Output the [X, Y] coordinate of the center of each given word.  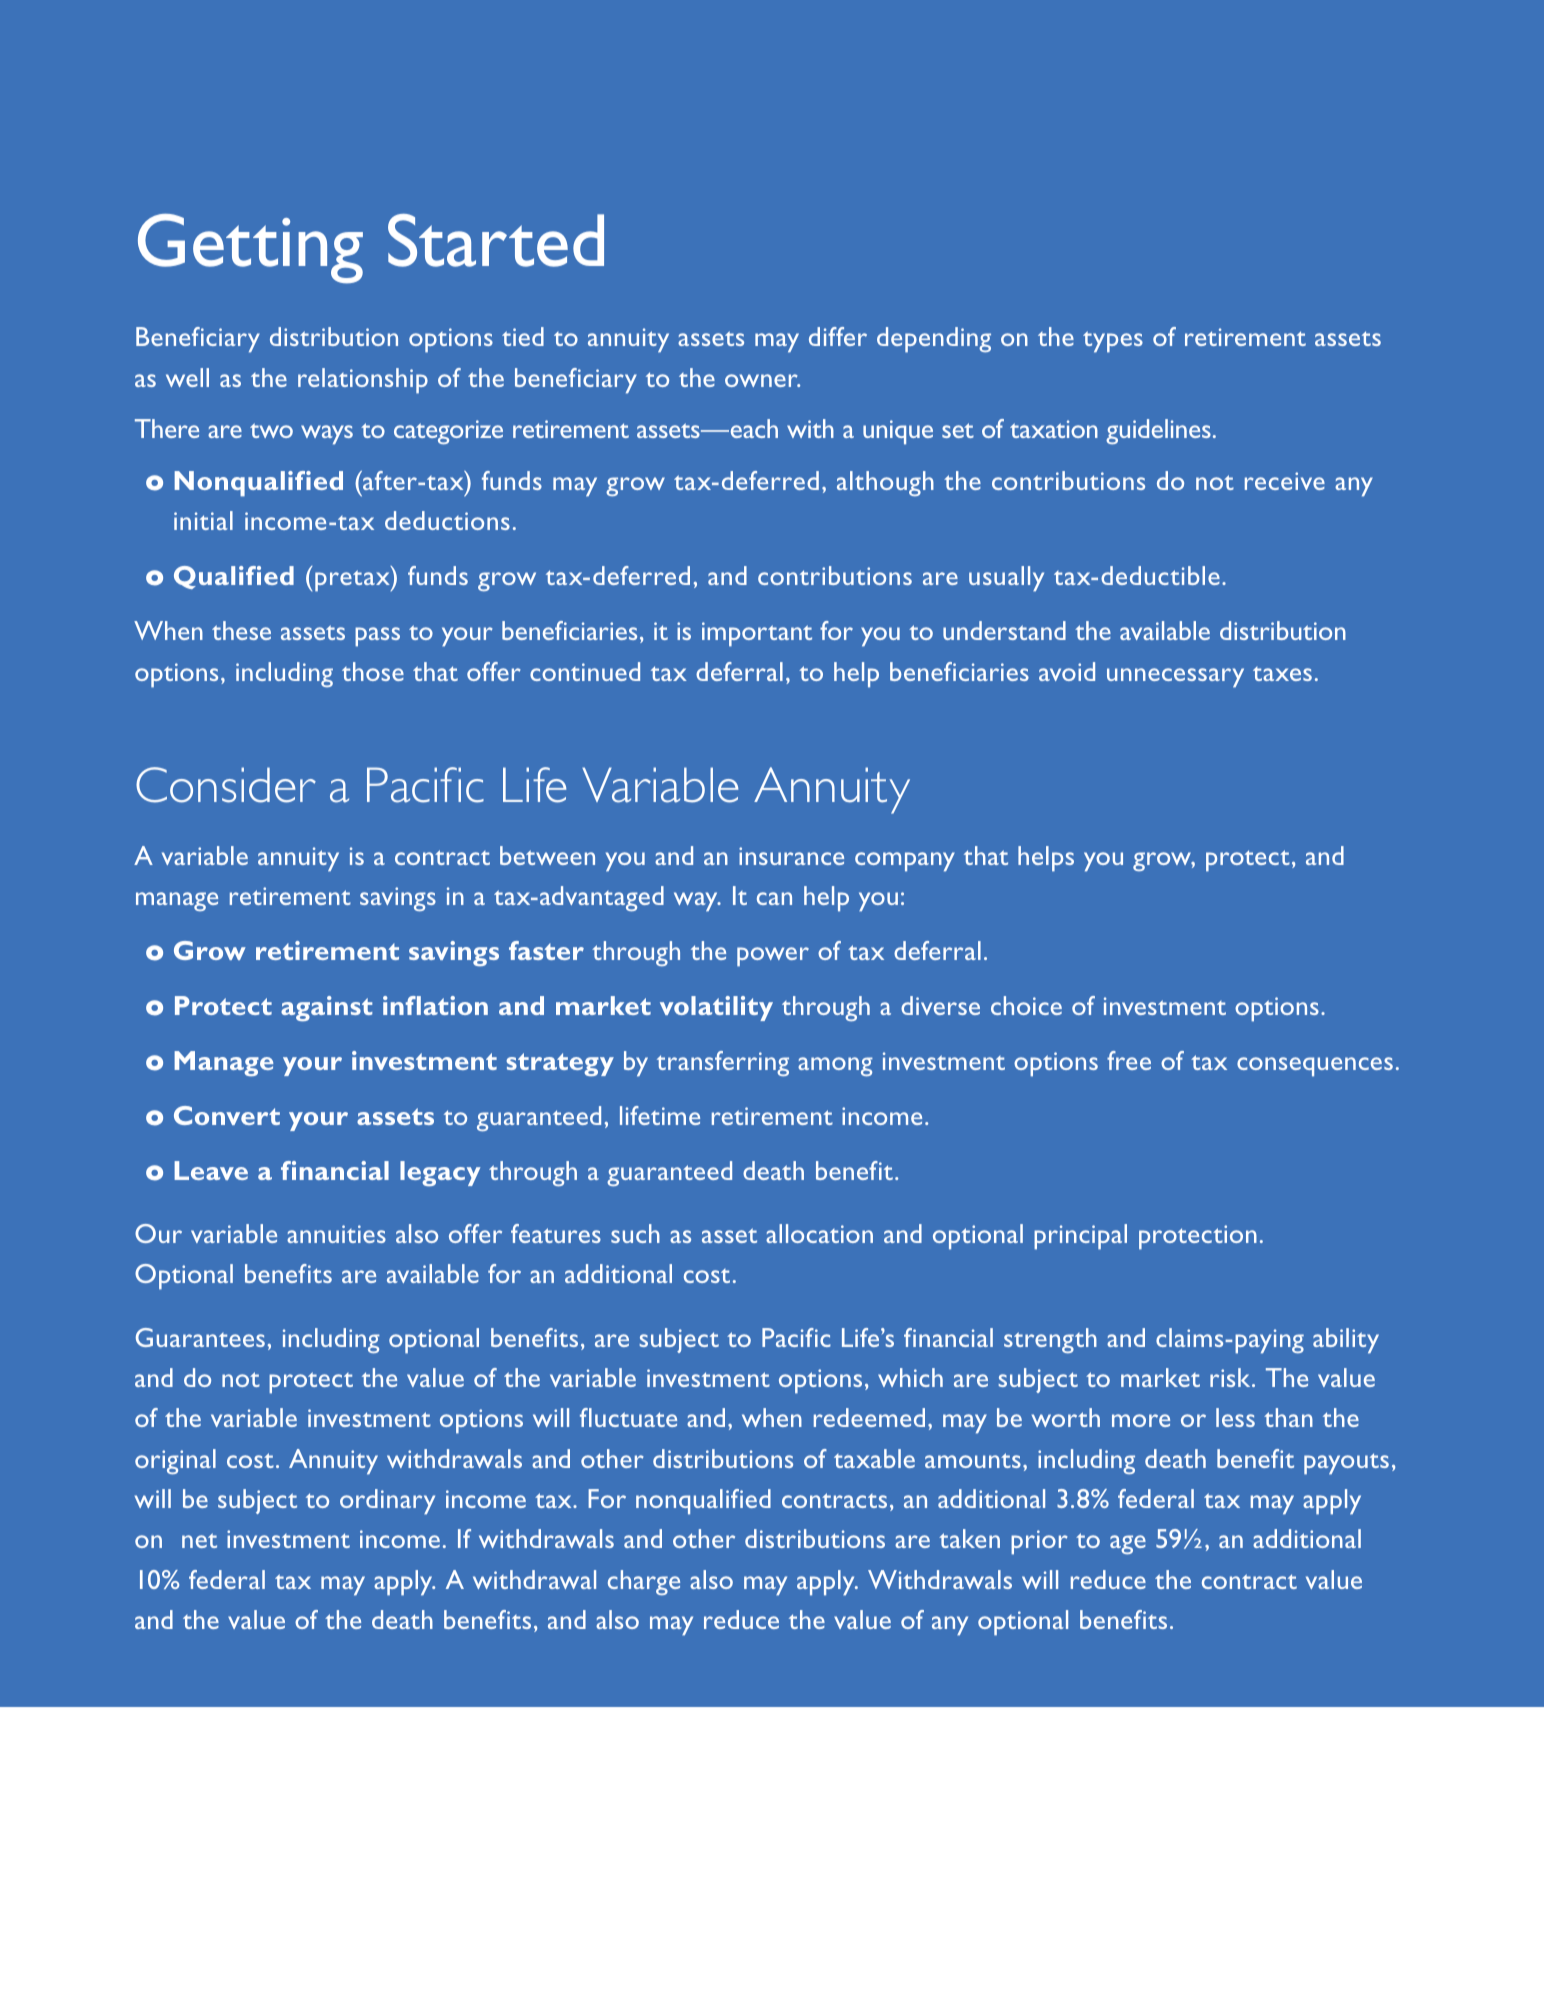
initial [203, 520]
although [885, 483]
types [1113, 342]
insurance [791, 856]
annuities [336, 1234]
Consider [226, 785]
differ [838, 336]
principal [1080, 1237]
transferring [723, 1063]
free [1129, 1060]
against [326, 1009]
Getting [250, 249]
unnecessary [1175, 678]
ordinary [387, 1502]
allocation [819, 1233]
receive [1285, 481]
